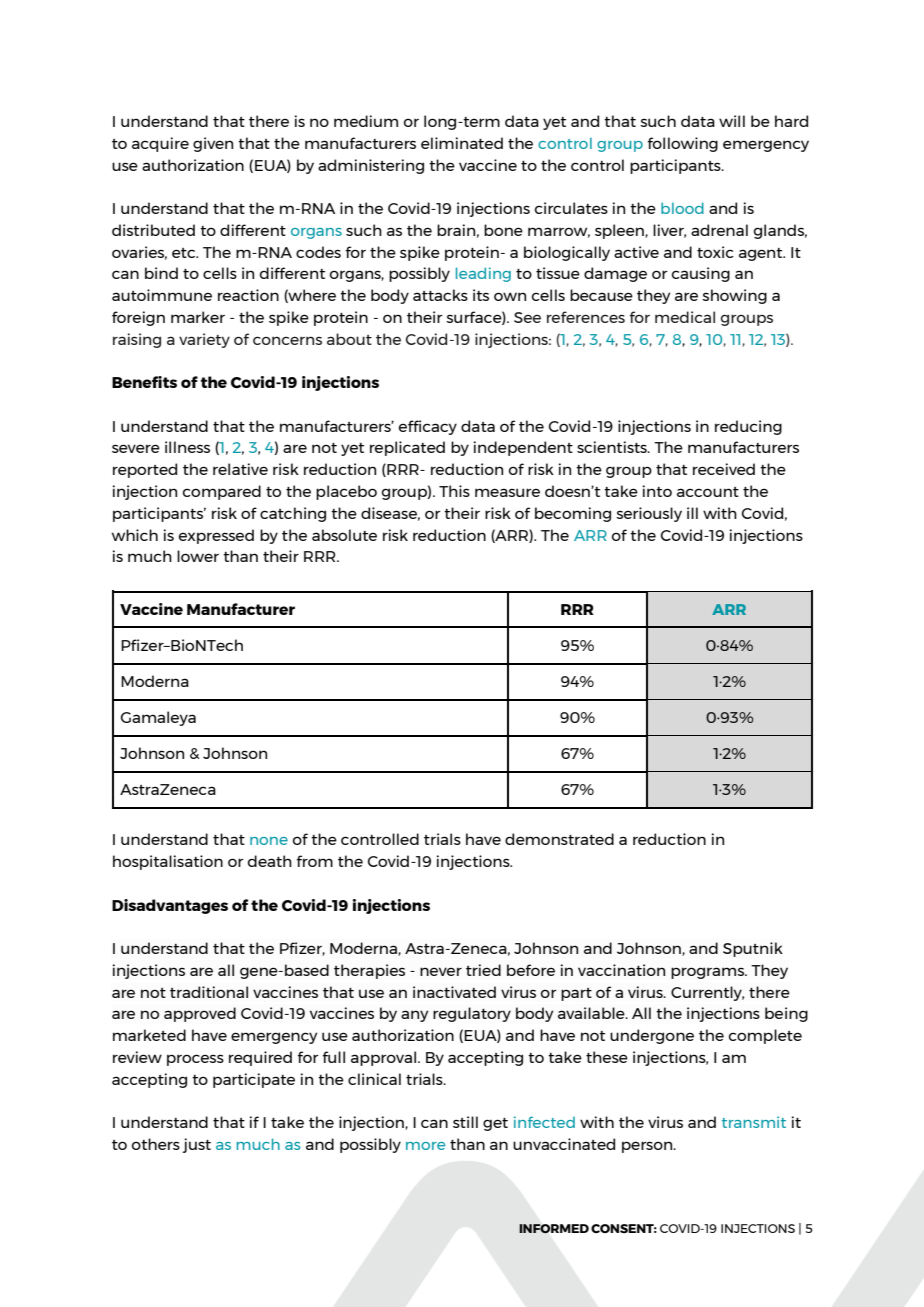  Describe the element at coordinates (683, 144) in the image. I see `following` at that location.
